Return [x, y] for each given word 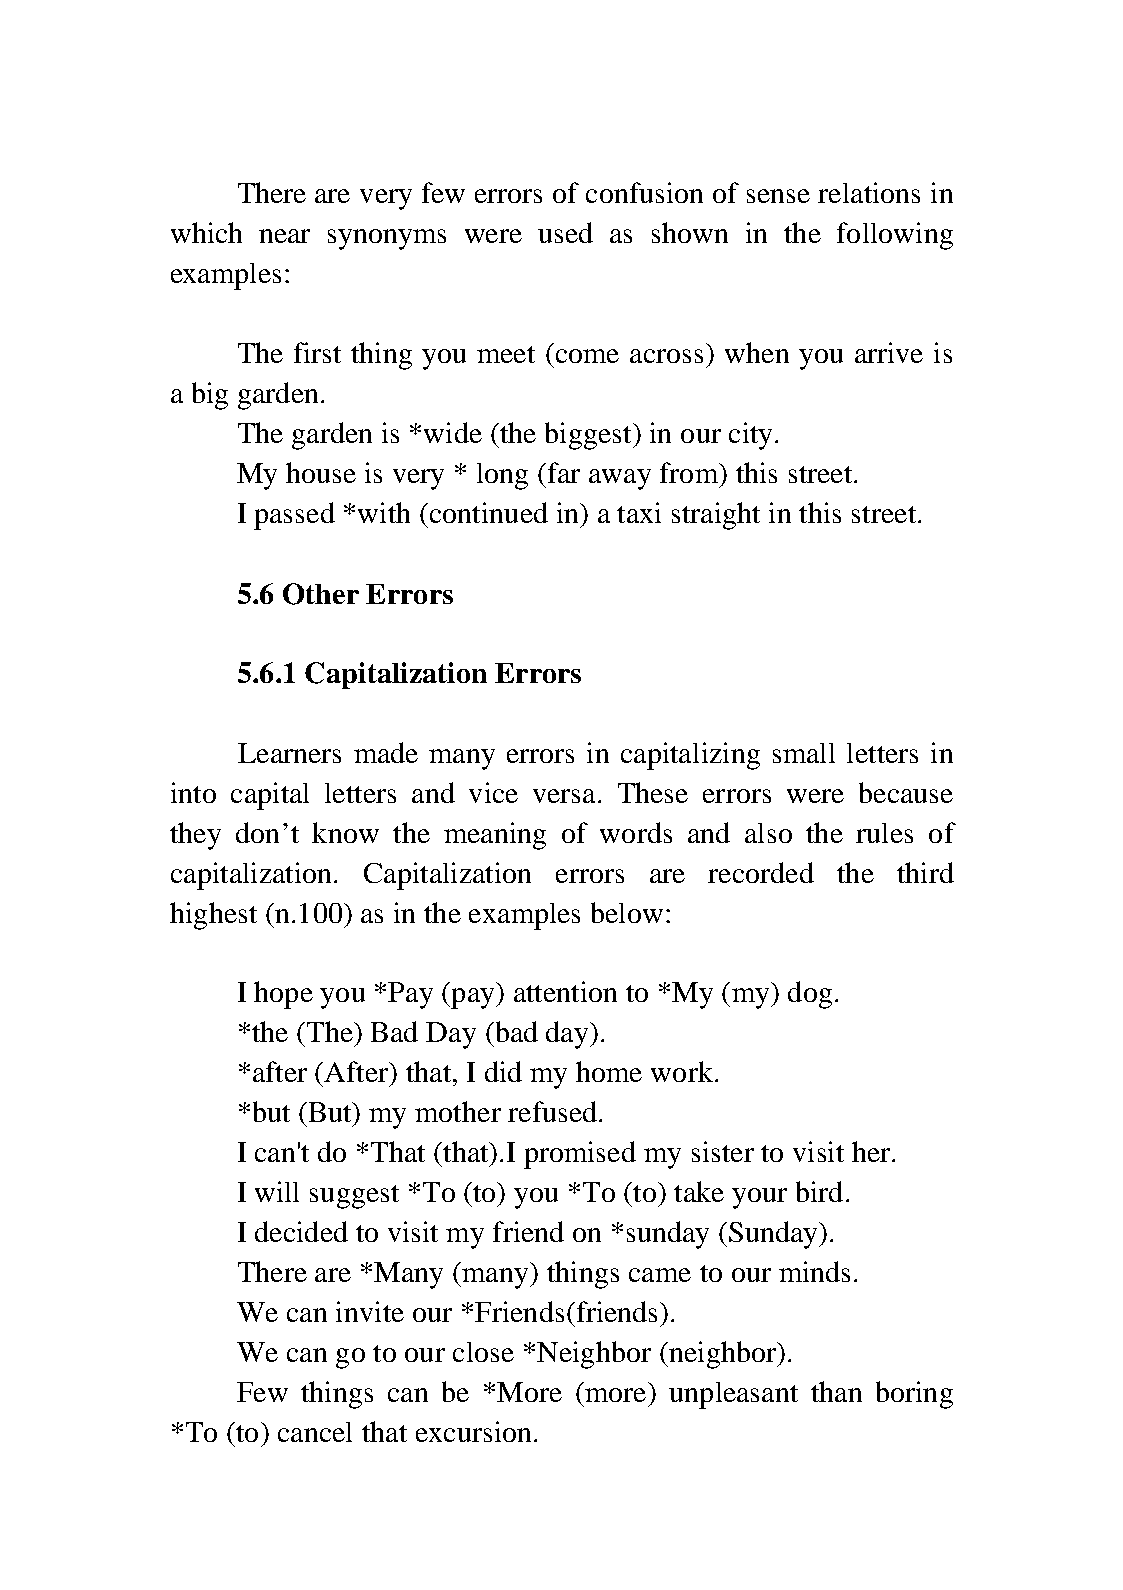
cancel [315, 1432]
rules [884, 833]
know [345, 832]
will [277, 1191]
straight [716, 516]
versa [564, 796]
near [284, 236]
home [609, 1071]
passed [294, 516]
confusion [644, 192]
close [483, 1352]
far [562, 472]
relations [869, 192]
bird [819, 1191]
